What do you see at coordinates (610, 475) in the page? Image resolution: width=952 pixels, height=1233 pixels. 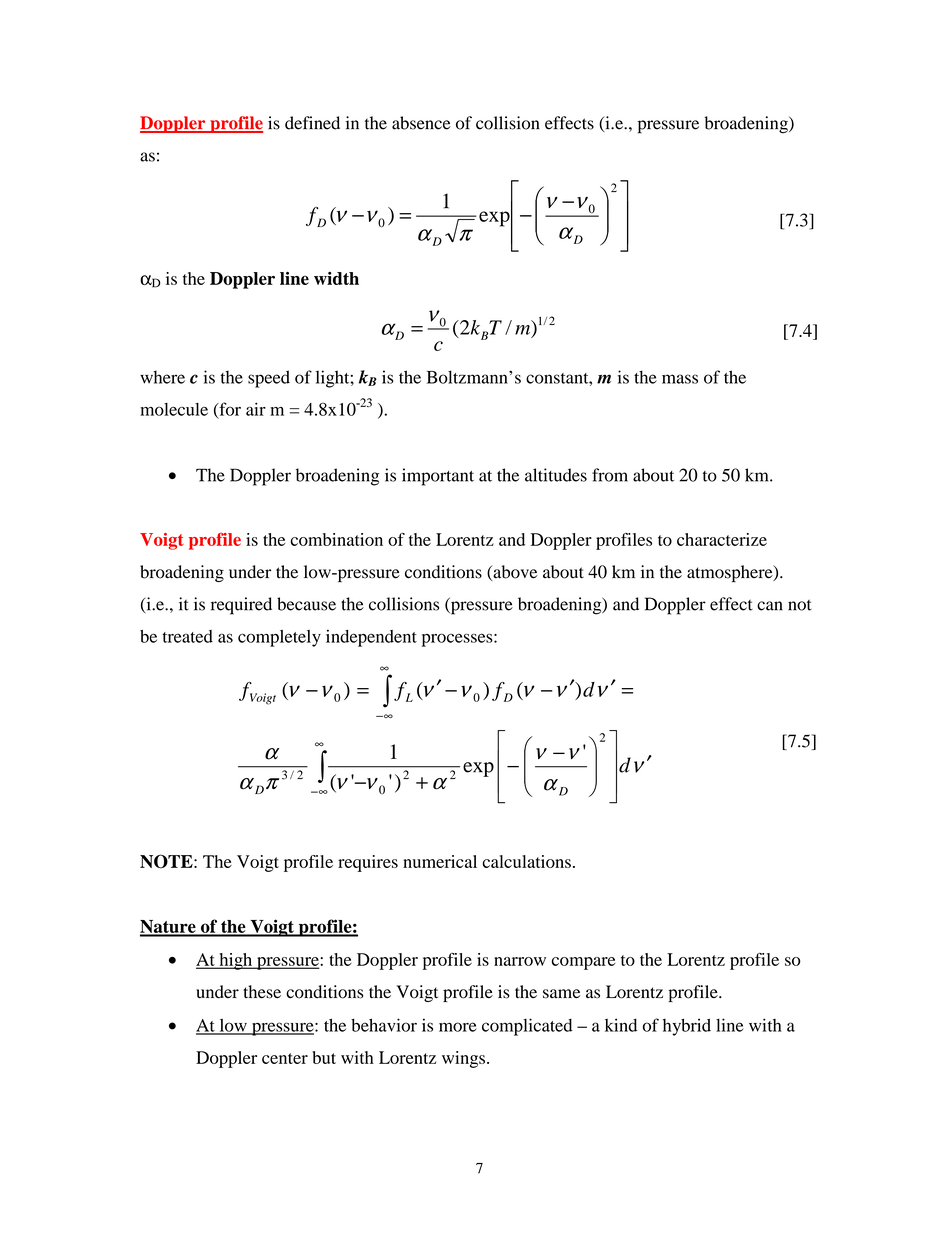 I see `from` at bounding box center [610, 475].
